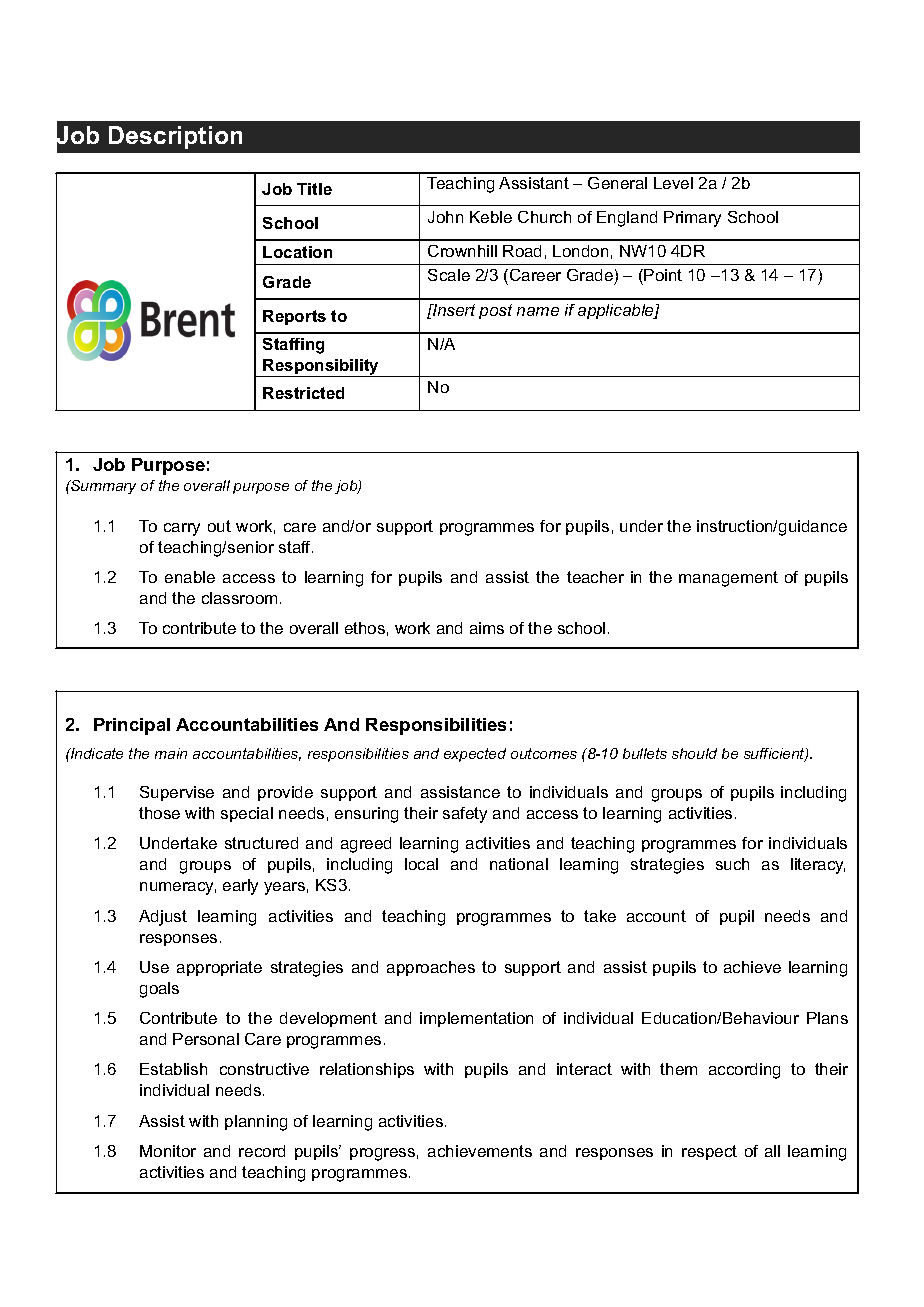  I want to click on respect, so click(709, 1152).
